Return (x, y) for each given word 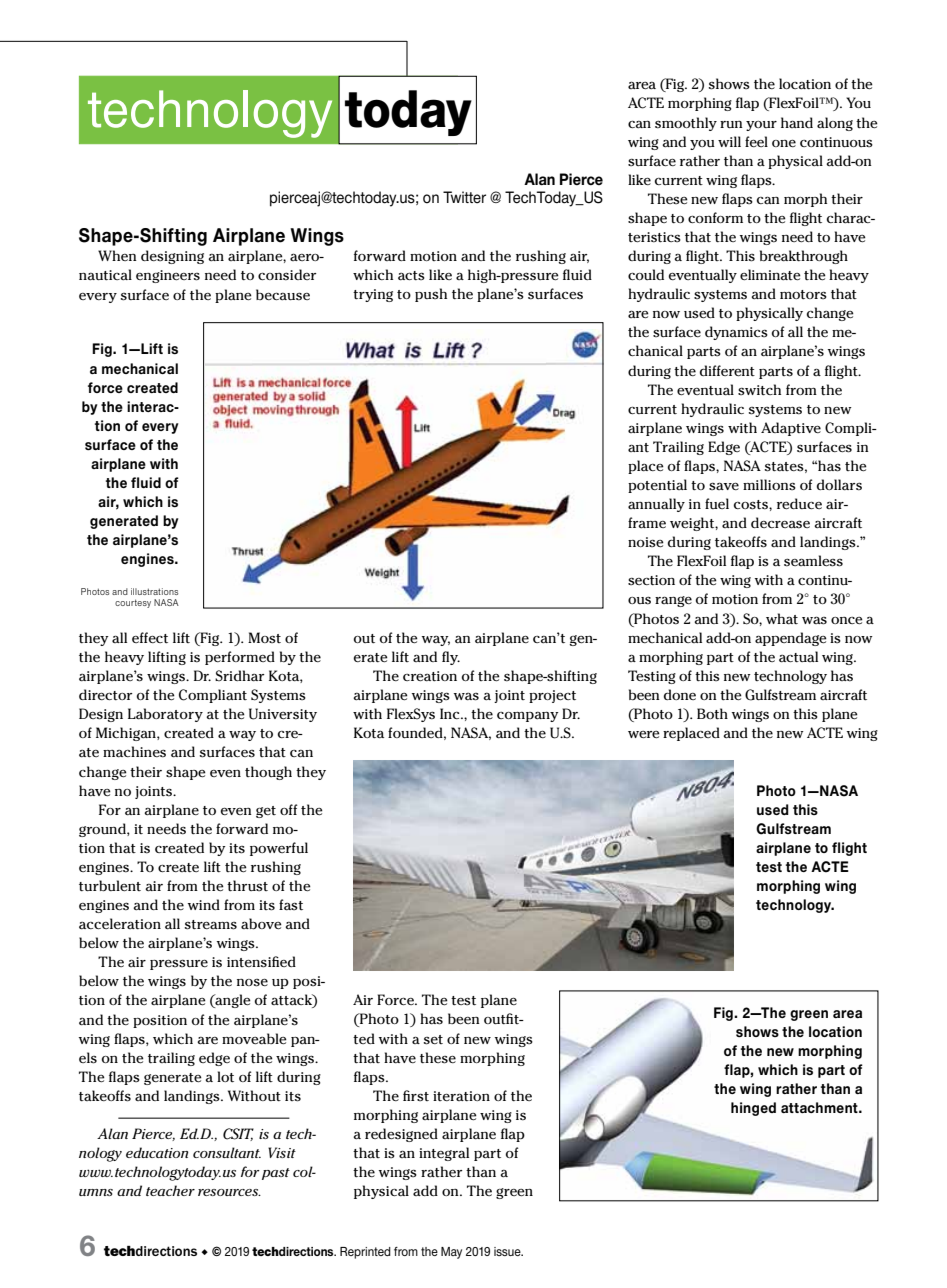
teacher (170, 1190)
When (117, 255)
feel (756, 141)
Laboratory (165, 715)
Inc (451, 713)
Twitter (464, 197)
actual (798, 657)
